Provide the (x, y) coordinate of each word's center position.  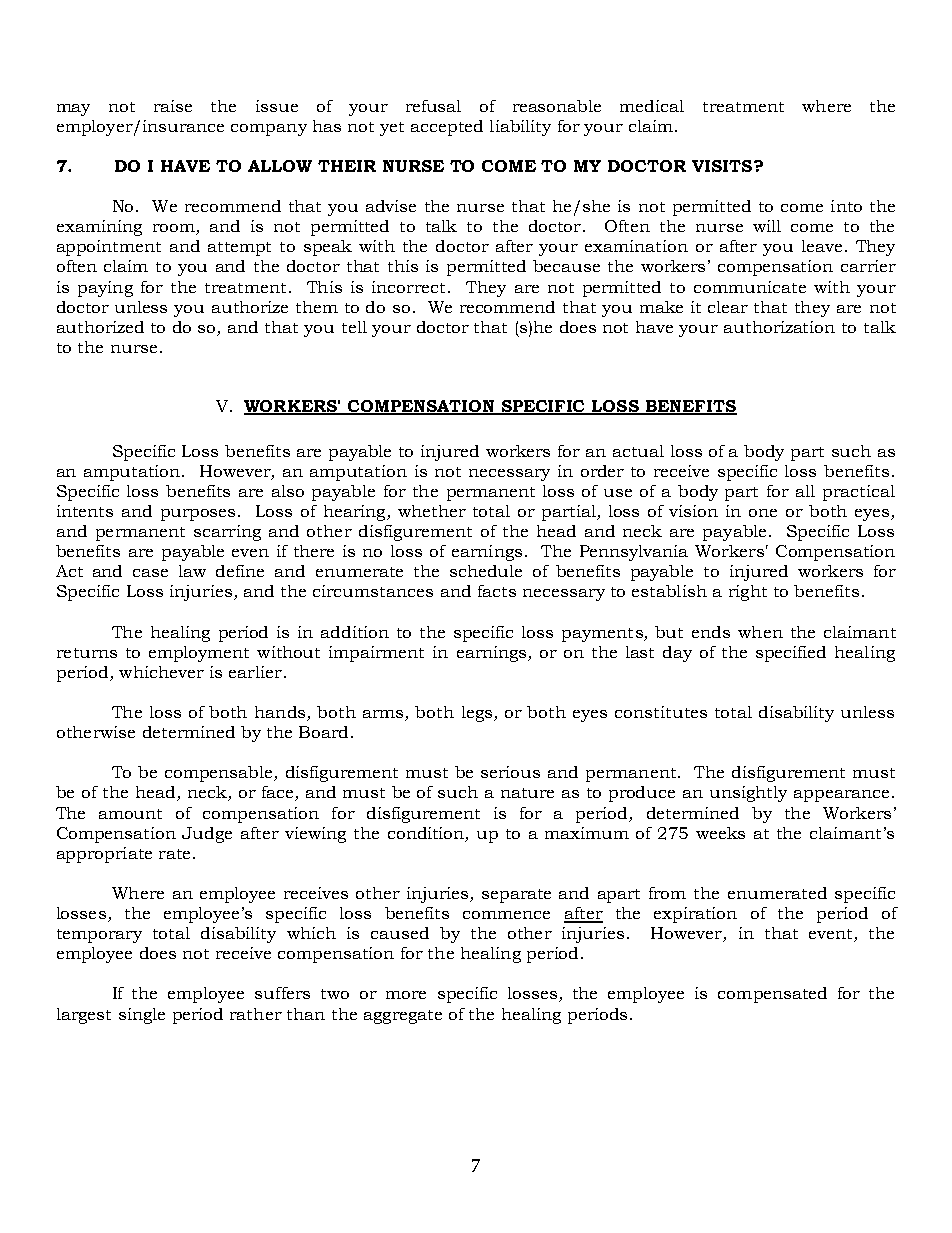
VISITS (723, 166)
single (142, 1016)
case (150, 573)
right (748, 593)
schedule (486, 571)
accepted (447, 128)
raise (173, 106)
